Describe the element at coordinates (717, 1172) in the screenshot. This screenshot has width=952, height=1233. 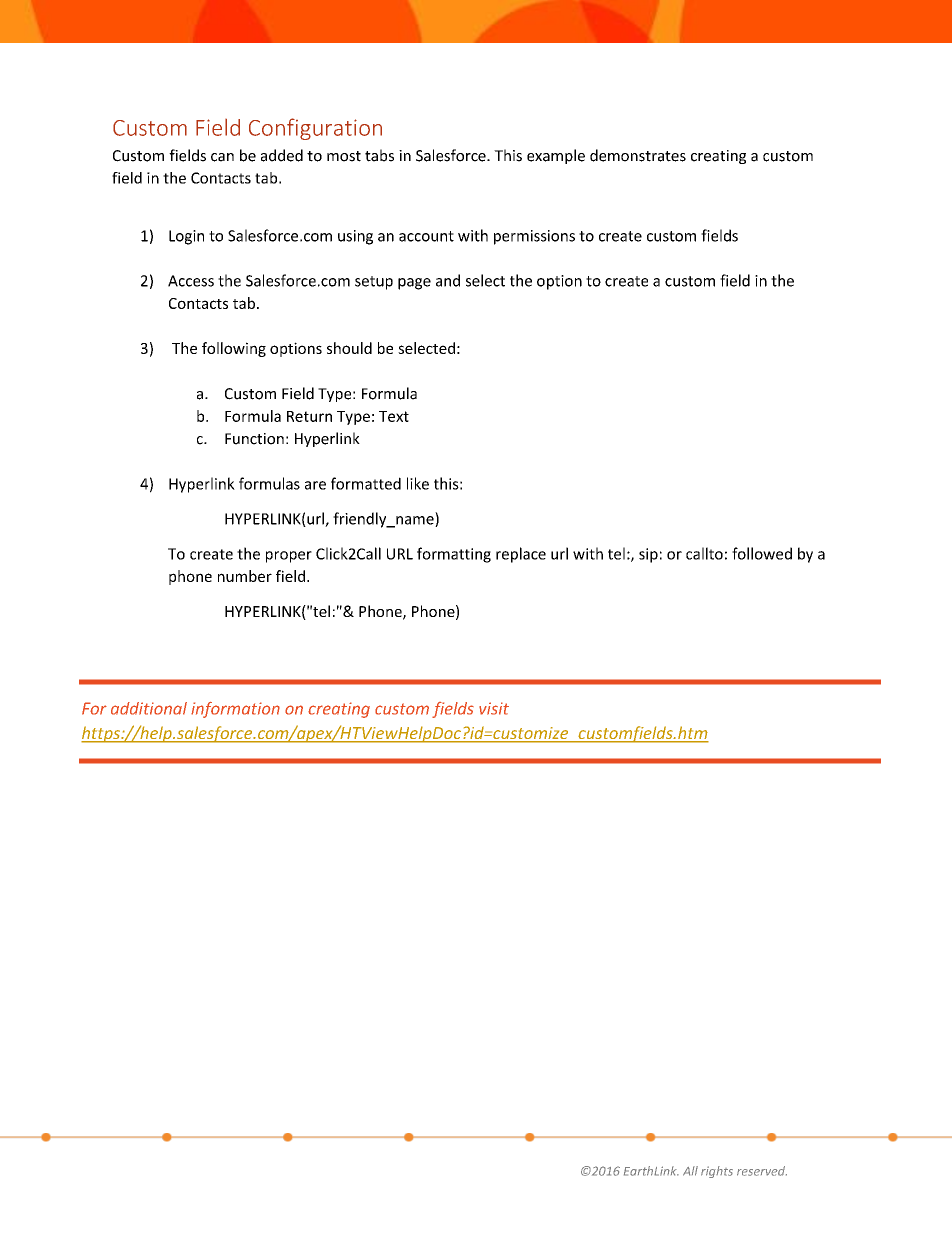
I see `rights` at that location.
